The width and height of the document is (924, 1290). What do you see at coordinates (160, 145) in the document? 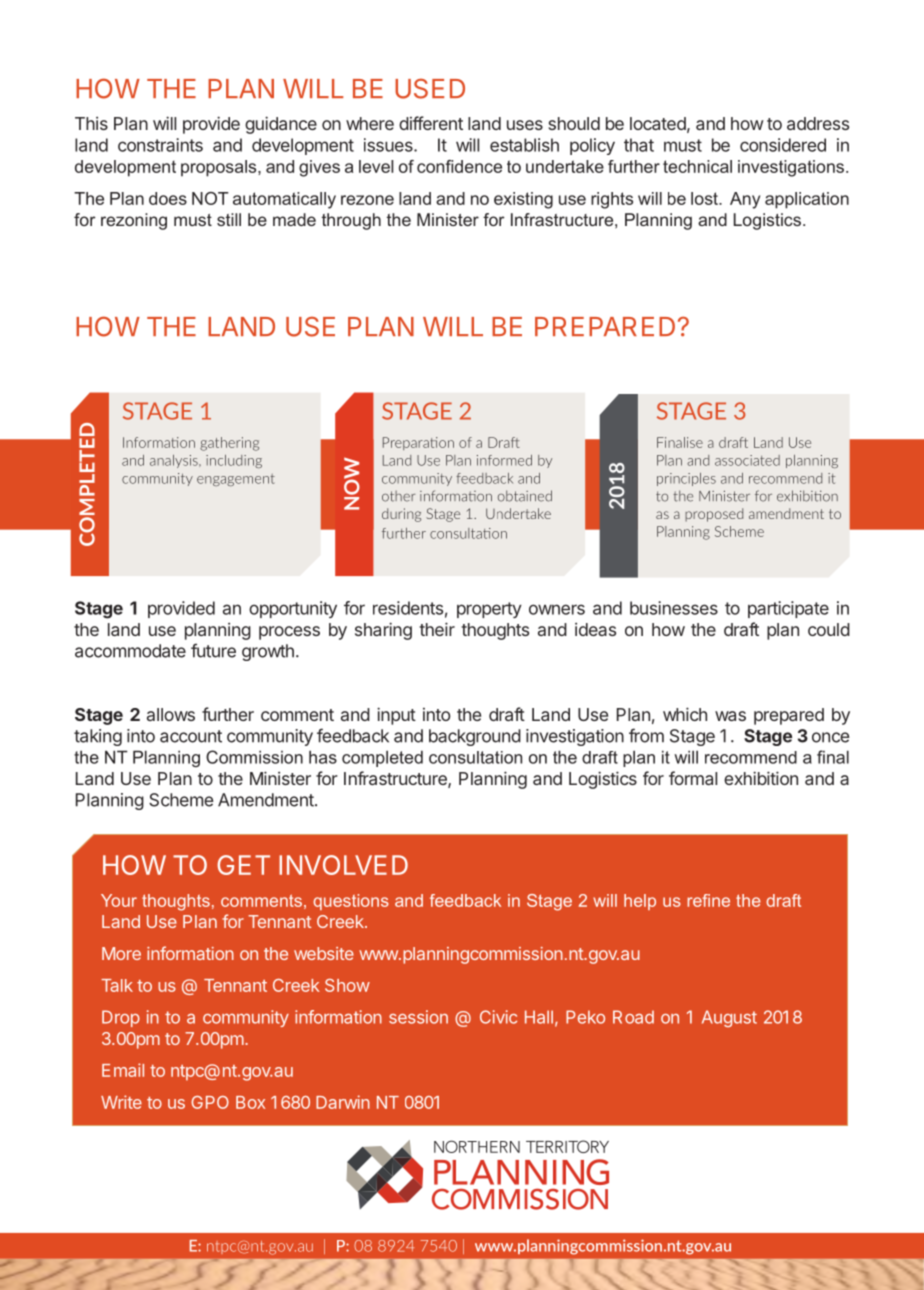
I see `constraints` at bounding box center [160, 145].
